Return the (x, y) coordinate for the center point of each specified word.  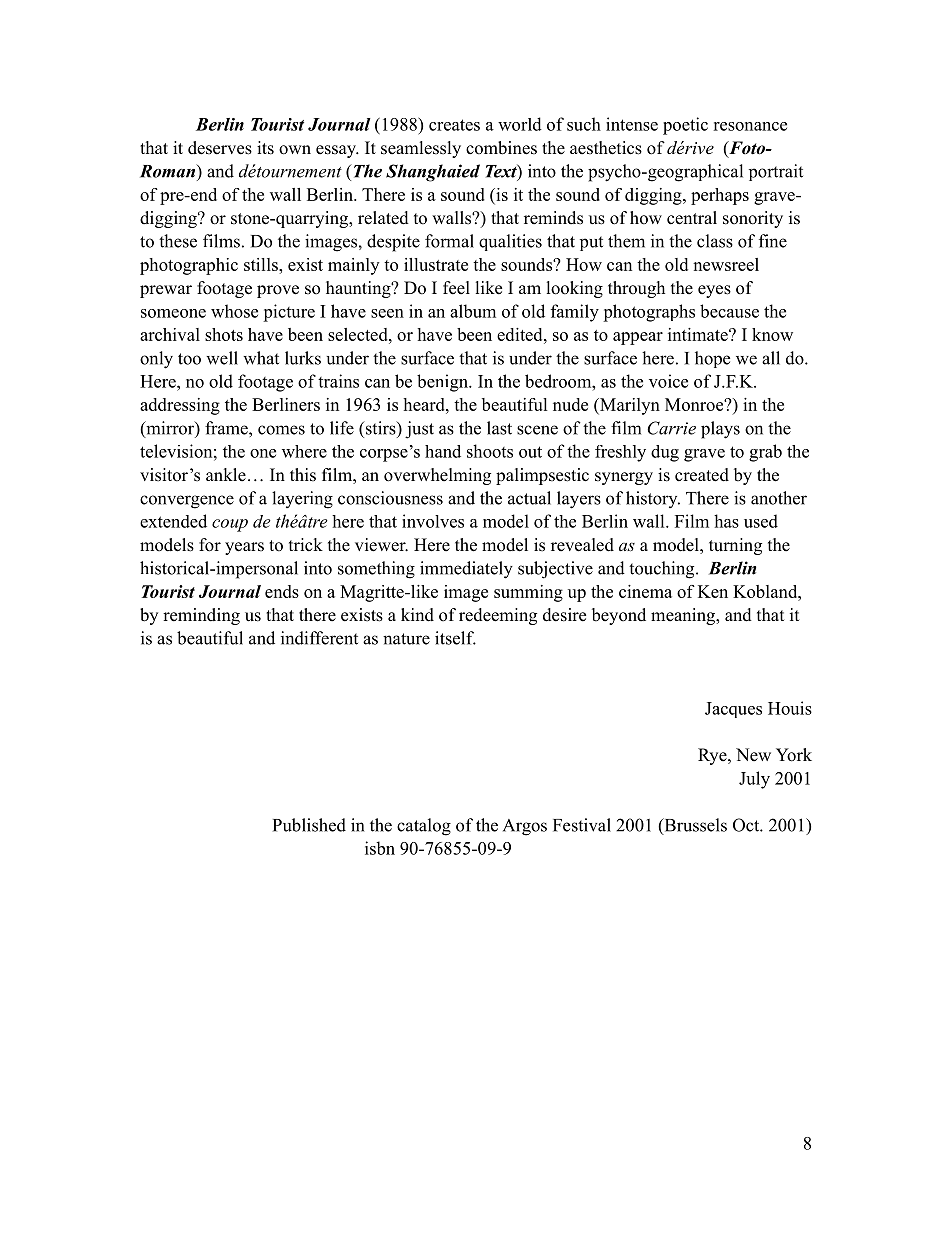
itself (455, 638)
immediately (466, 570)
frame (227, 428)
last (499, 428)
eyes (714, 291)
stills (262, 264)
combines (501, 148)
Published (309, 825)
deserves (220, 148)
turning (735, 546)
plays (720, 430)
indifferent (319, 638)
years (244, 548)
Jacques (733, 710)
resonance (750, 126)
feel (456, 288)
